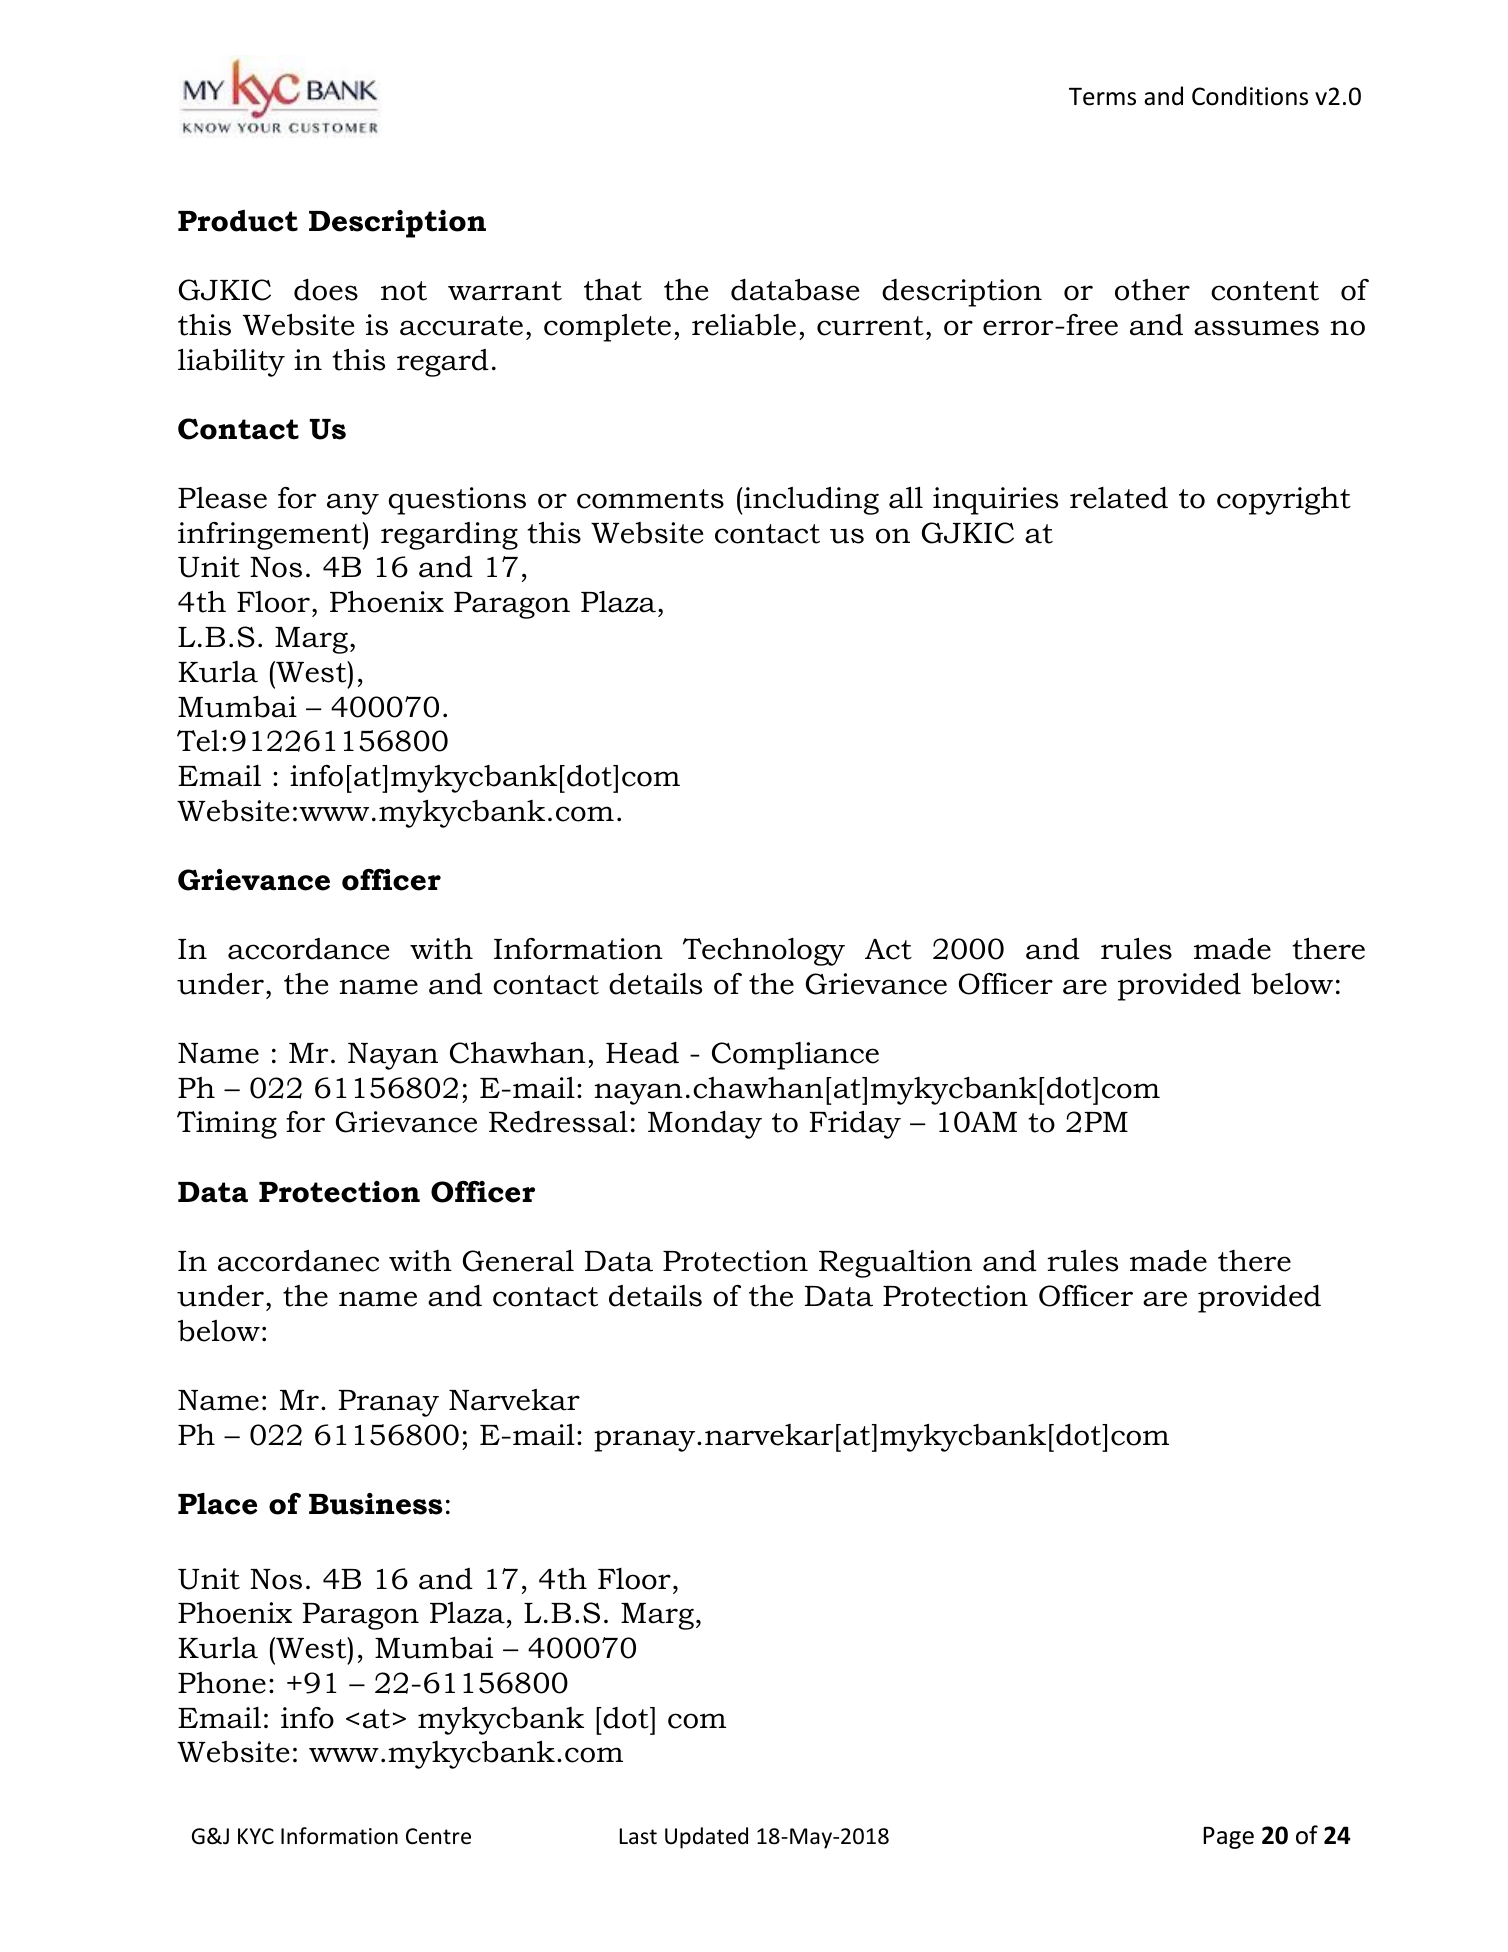 This screenshot has height=1952, width=1508. I want to click on any, so click(353, 504).
